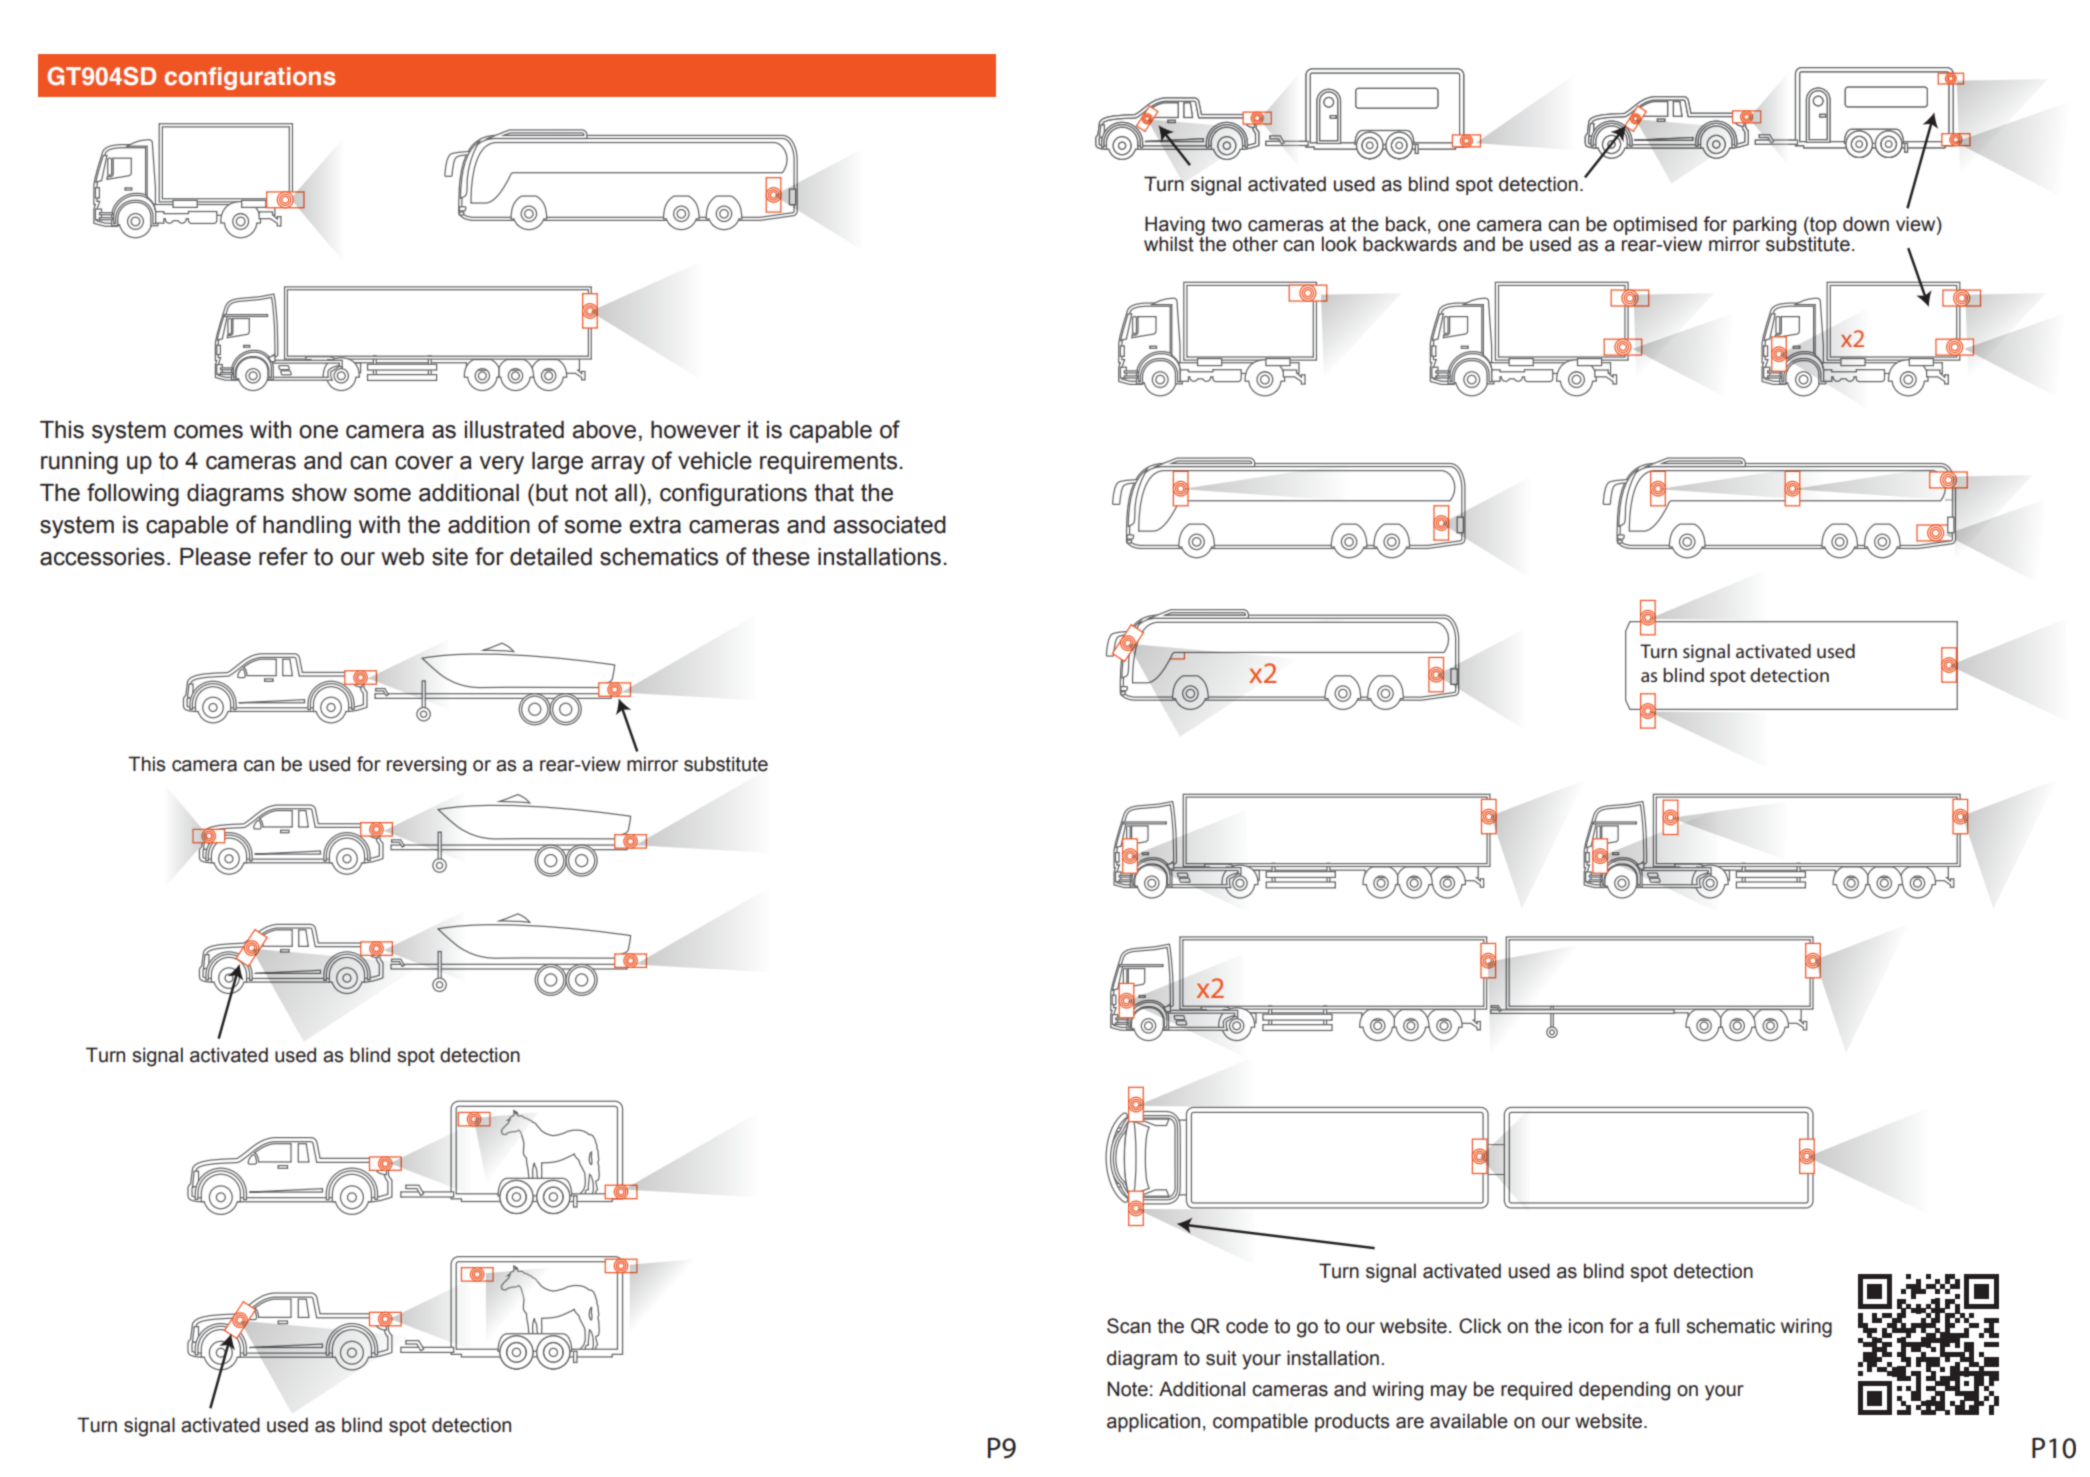 Image resolution: width=2090 pixels, height=1477 pixels. Describe the element at coordinates (1169, 244) in the document. I see `whilst` at that location.
